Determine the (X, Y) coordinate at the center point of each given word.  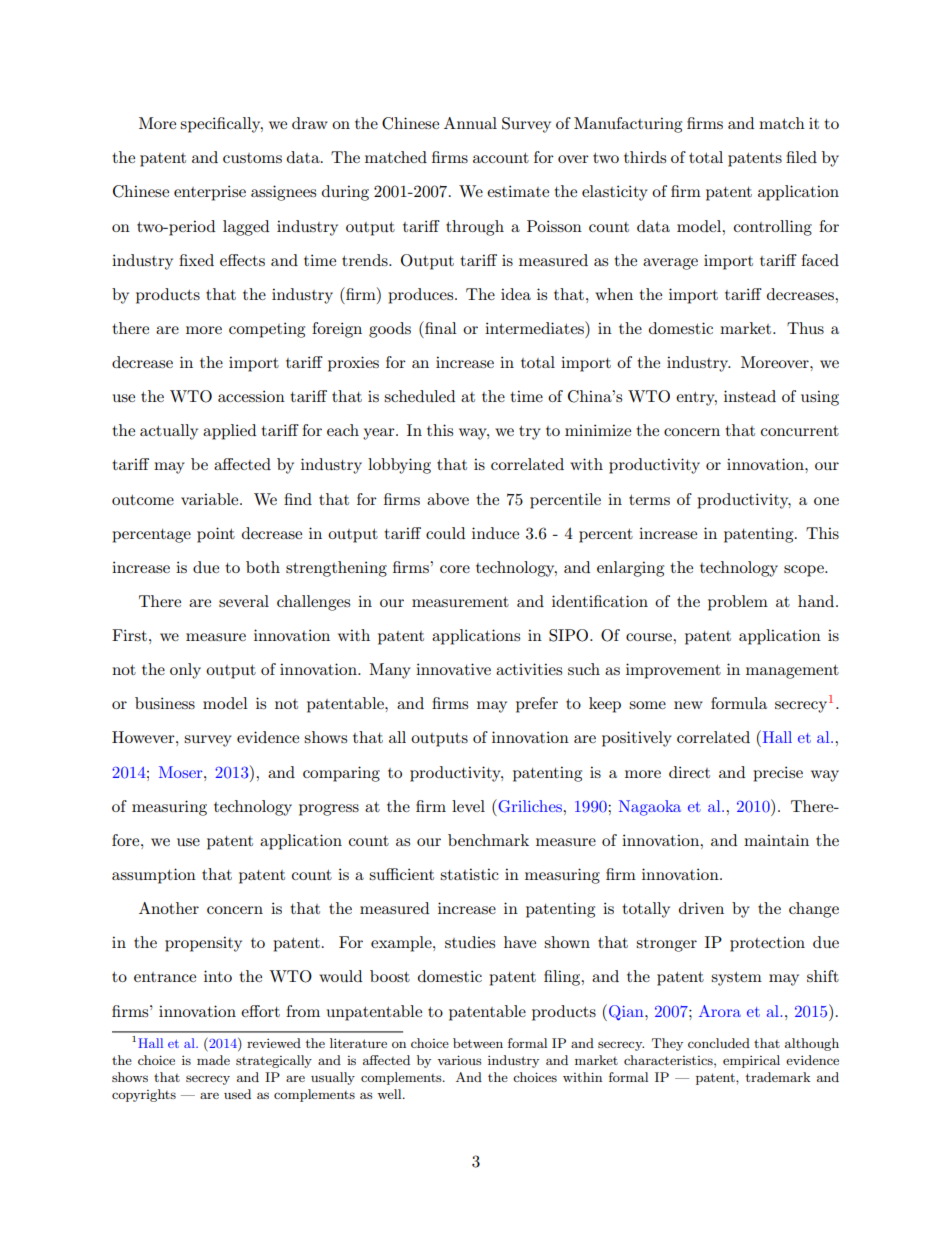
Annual (470, 123)
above (448, 499)
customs (252, 158)
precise (778, 774)
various (459, 1060)
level (468, 806)
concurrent (800, 431)
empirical (751, 1061)
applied (229, 432)
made (213, 1060)
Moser (182, 772)
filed (801, 157)
